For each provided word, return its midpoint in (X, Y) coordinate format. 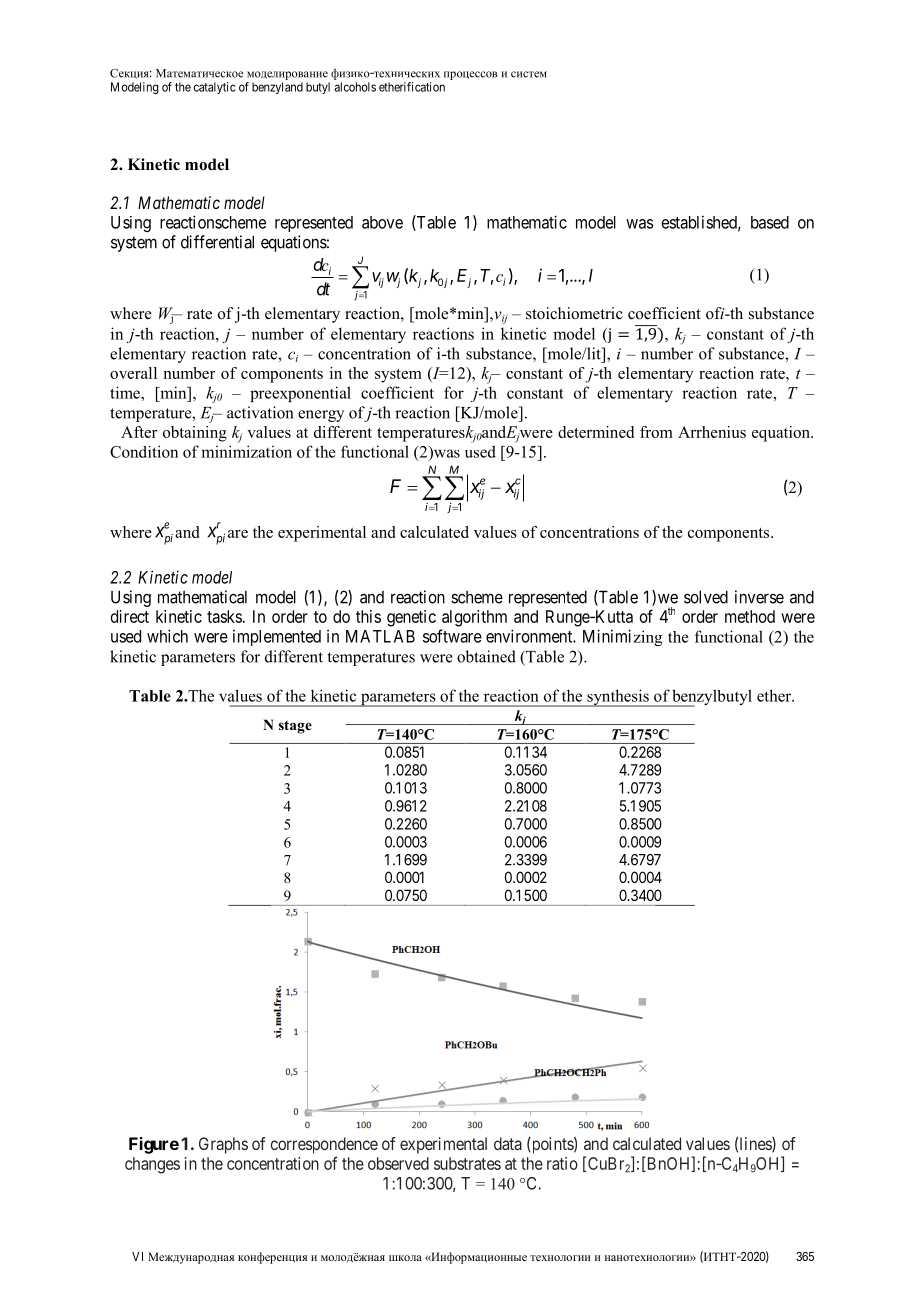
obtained (486, 656)
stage (295, 727)
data (508, 1143)
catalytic (215, 88)
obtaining (195, 434)
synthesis (618, 698)
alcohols (355, 87)
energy (321, 416)
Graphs (223, 1145)
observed (398, 1163)
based (770, 222)
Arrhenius (712, 432)
